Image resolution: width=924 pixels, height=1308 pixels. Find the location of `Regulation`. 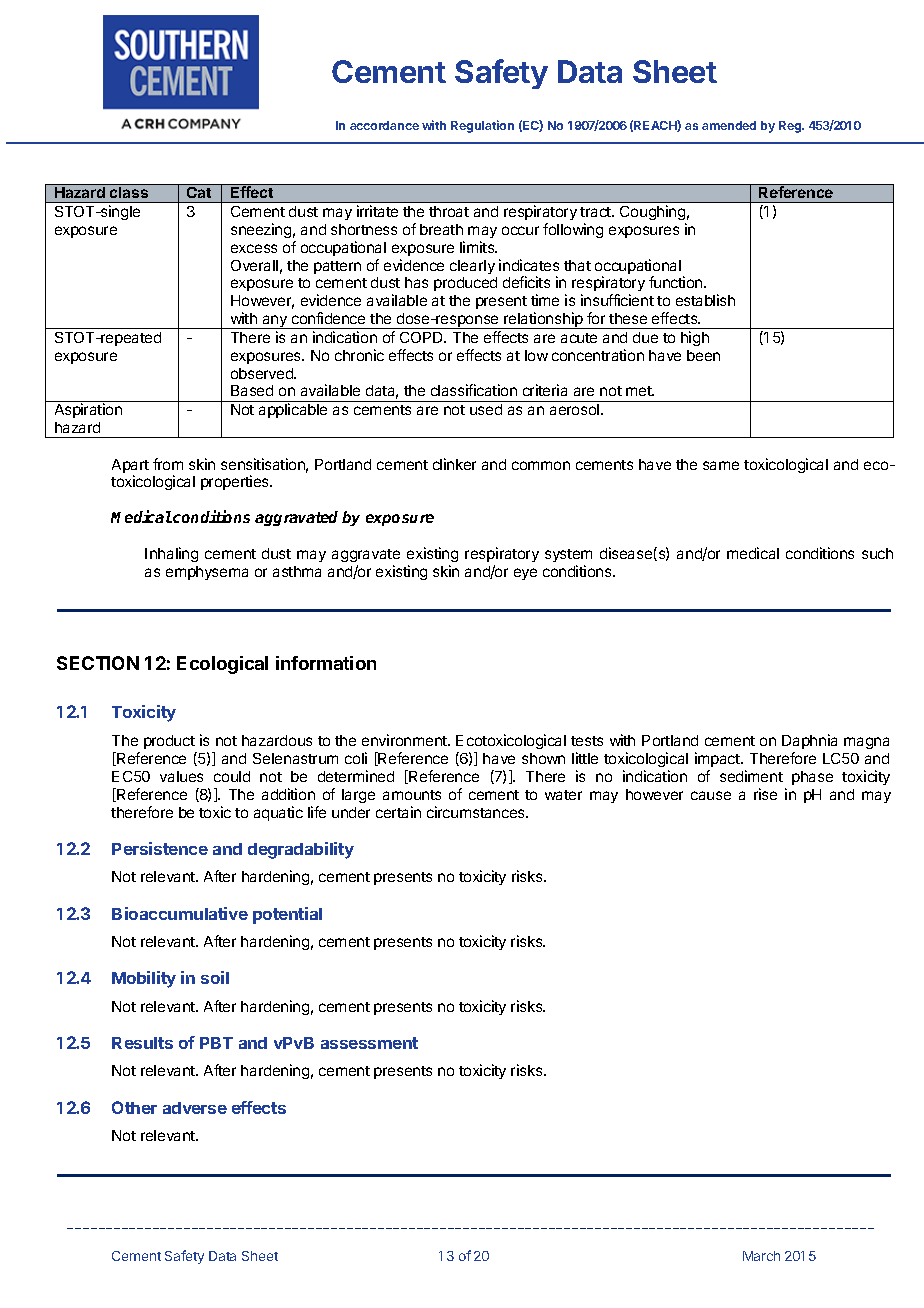

Regulation is located at coordinates (482, 126).
